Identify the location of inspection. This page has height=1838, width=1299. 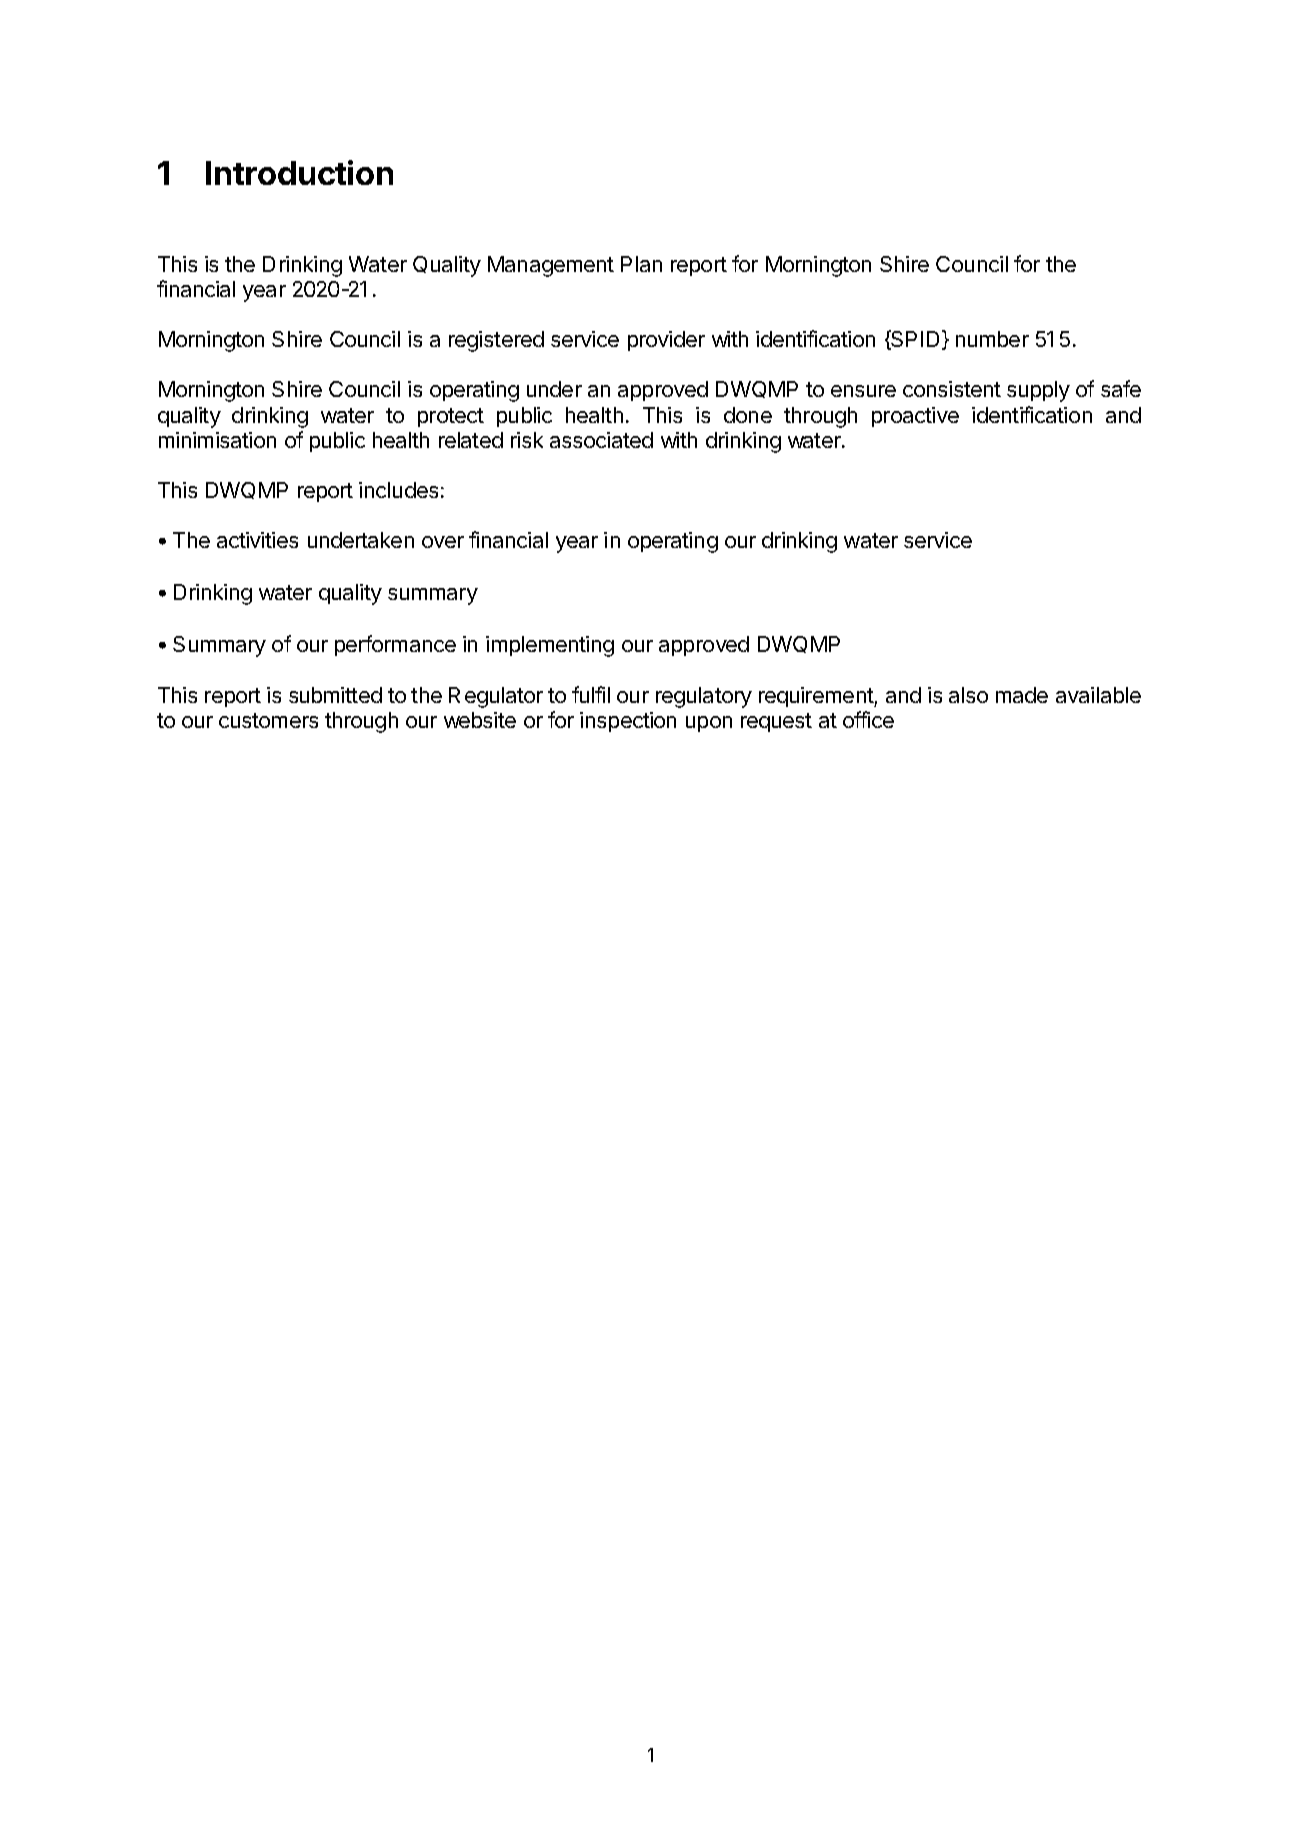
(628, 722).
